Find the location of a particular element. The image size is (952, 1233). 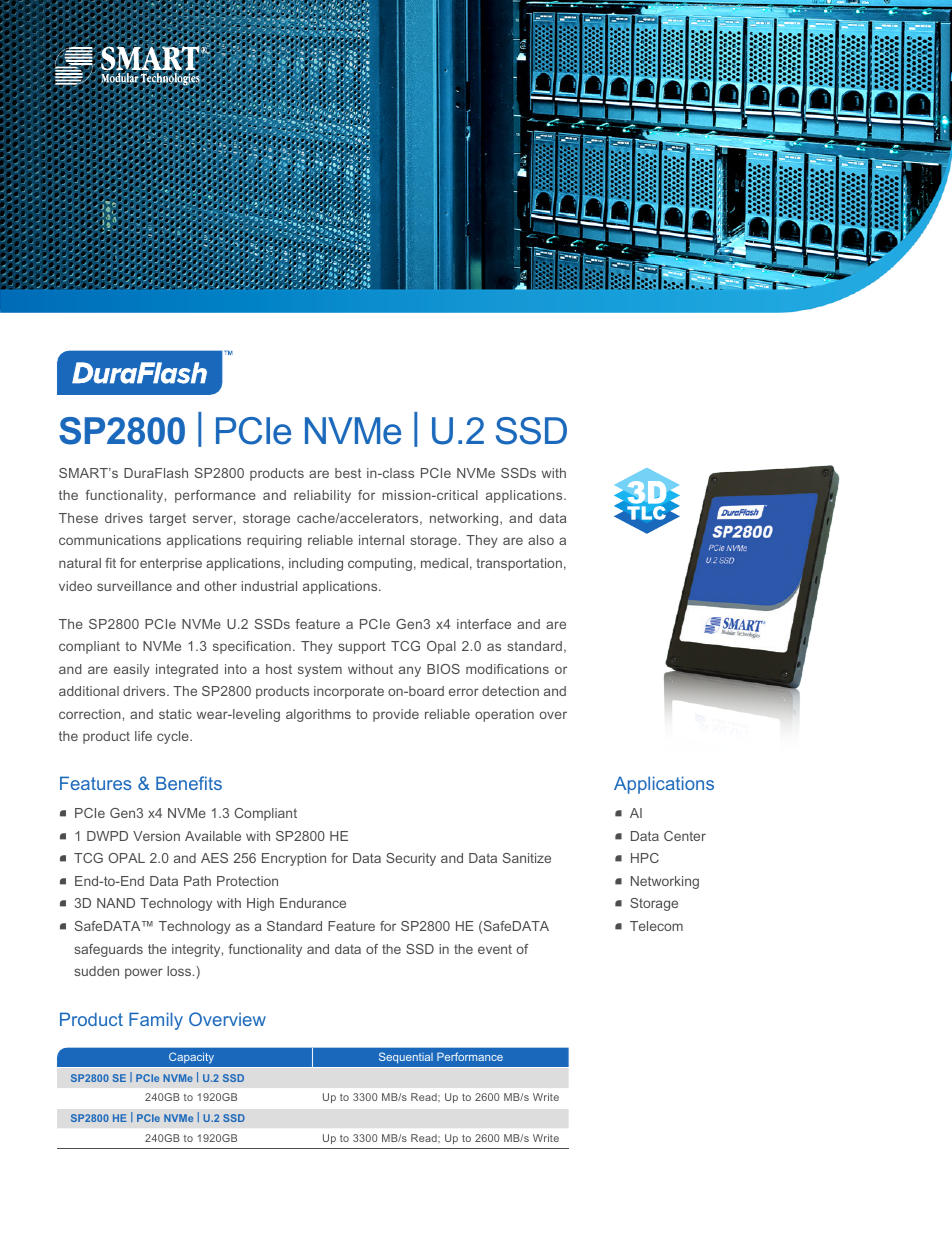

support is located at coordinates (362, 647).
